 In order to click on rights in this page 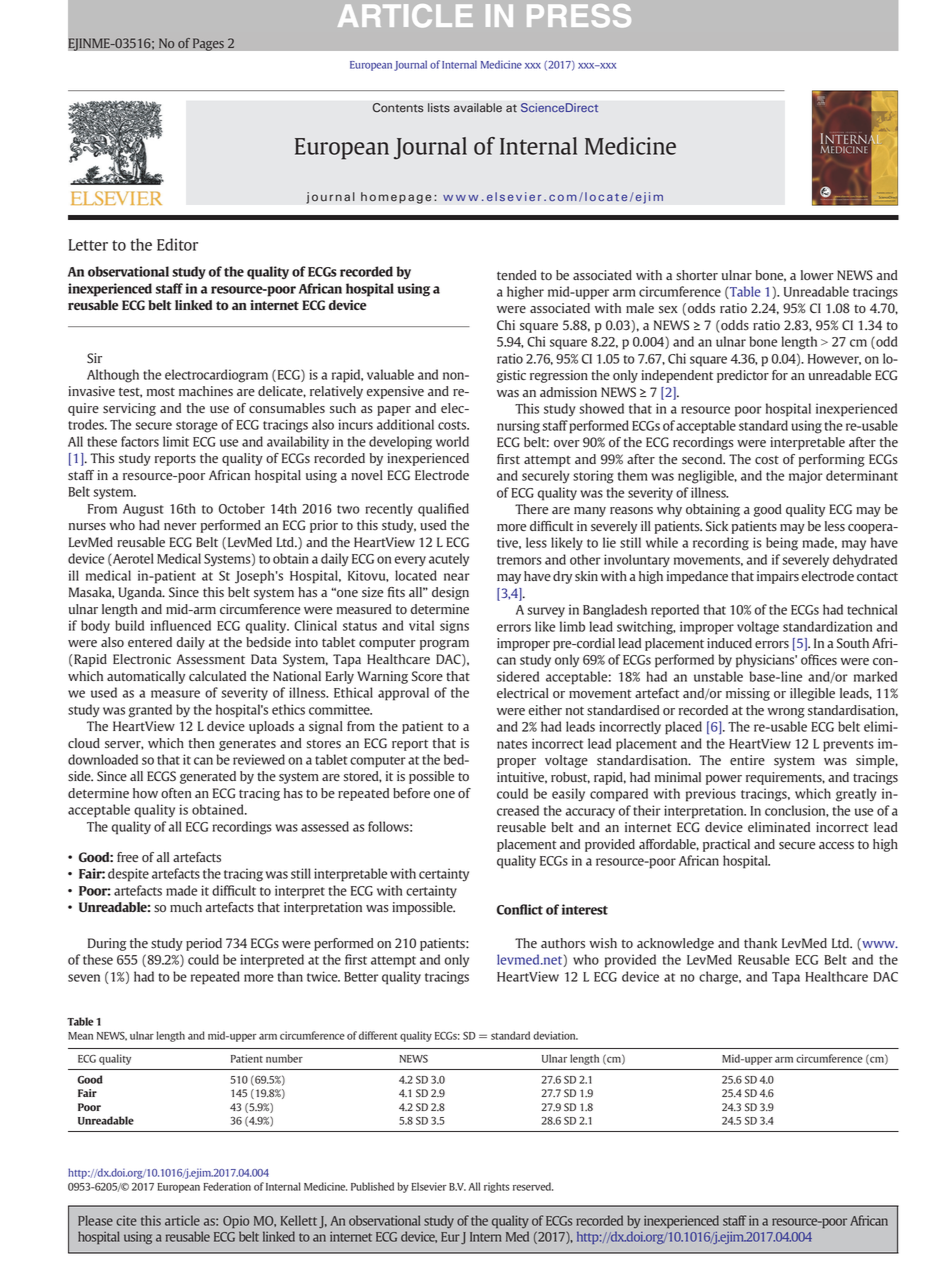, I will do `click(496, 1187)`.
